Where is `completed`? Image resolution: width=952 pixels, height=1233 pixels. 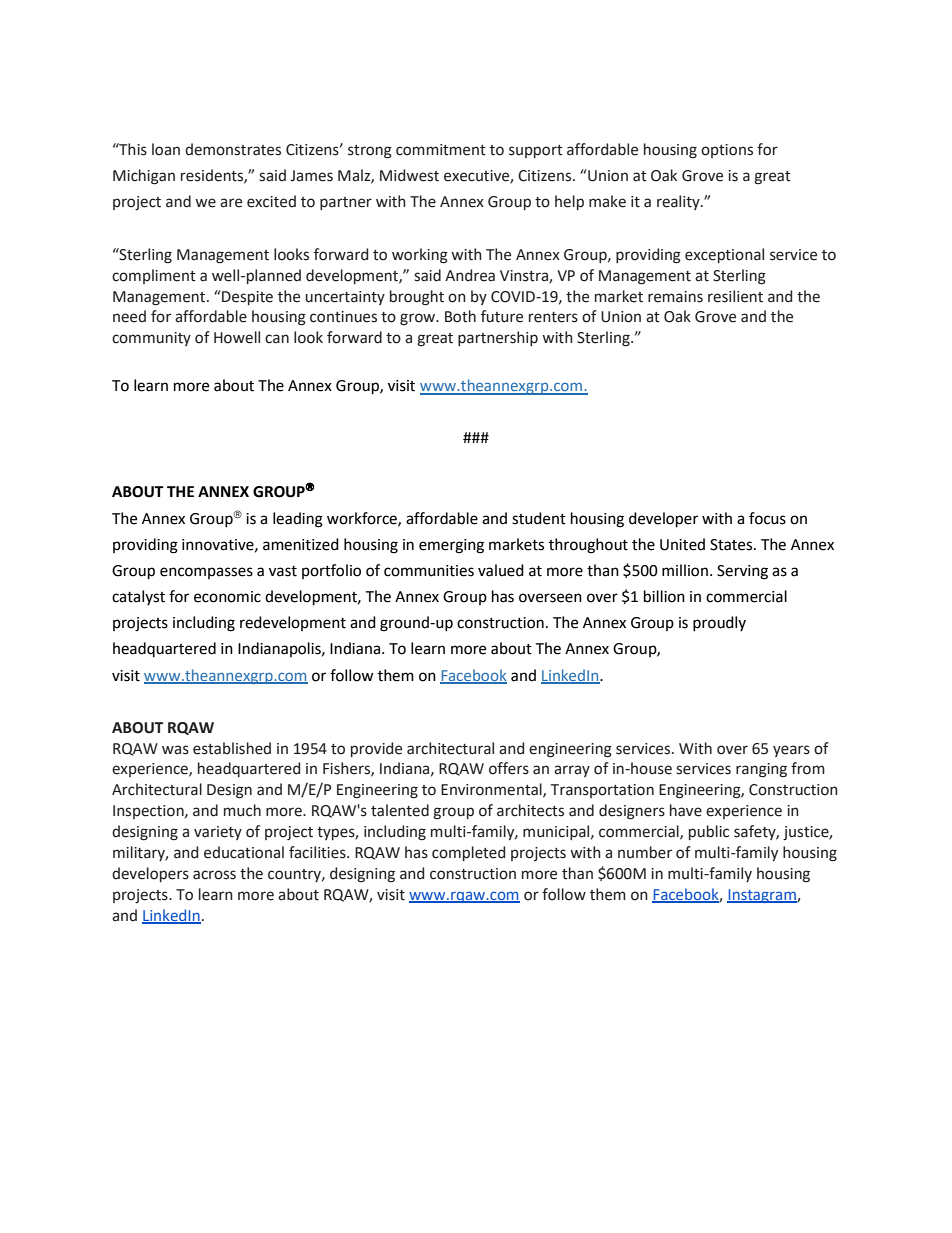
completed is located at coordinates (468, 853).
